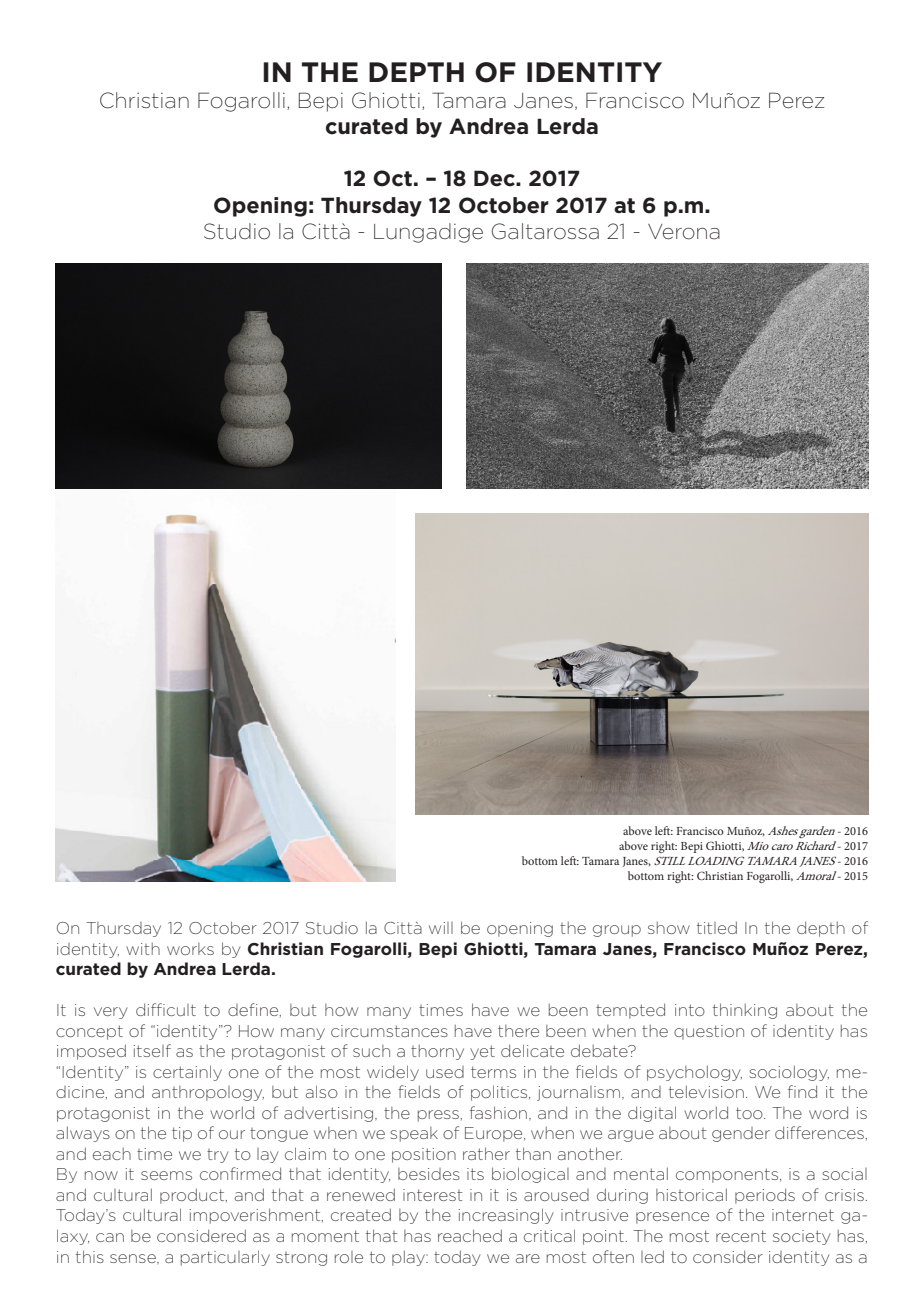 Image resolution: width=924 pixels, height=1308 pixels. What do you see at coordinates (143, 949) in the screenshot?
I see `with` at bounding box center [143, 949].
